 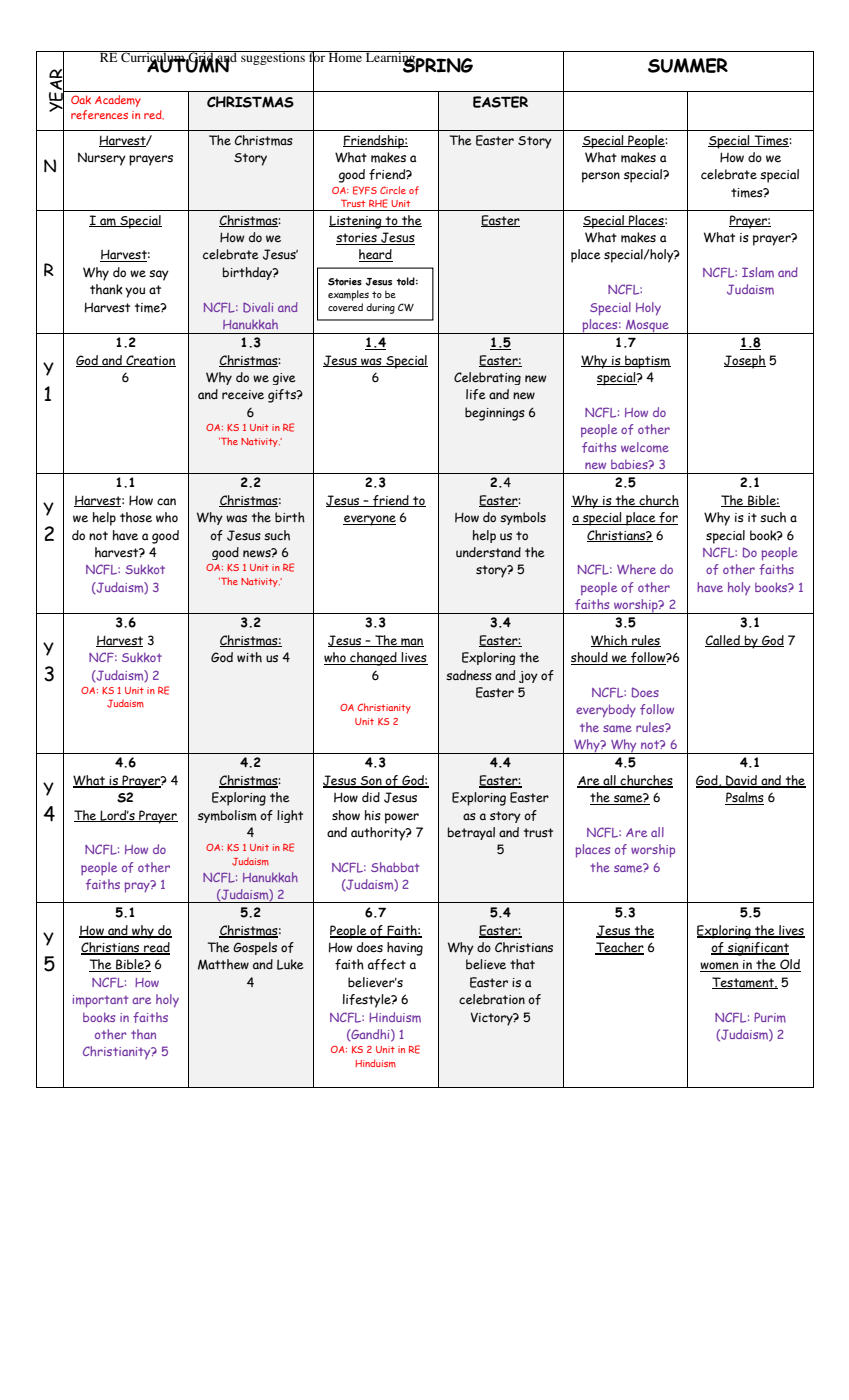 What do you see at coordinates (150, 361) in the screenshot?
I see `Creation` at bounding box center [150, 361].
